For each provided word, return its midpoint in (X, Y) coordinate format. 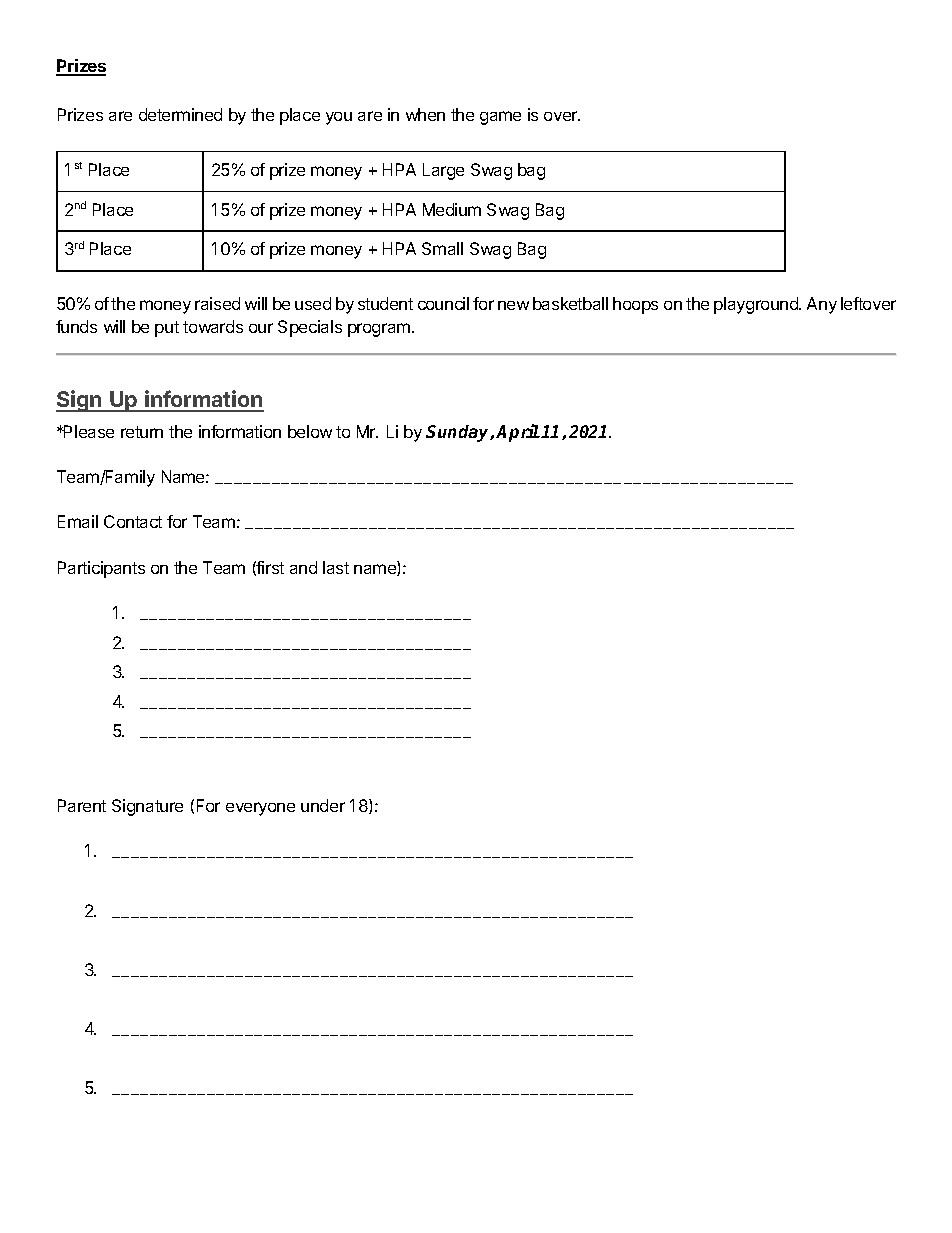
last (336, 567)
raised (217, 303)
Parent (82, 805)
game (500, 118)
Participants (101, 569)
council (443, 303)
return (142, 432)
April (518, 433)
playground (757, 305)
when (425, 114)
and (303, 567)
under (323, 805)
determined (180, 114)
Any (822, 305)
